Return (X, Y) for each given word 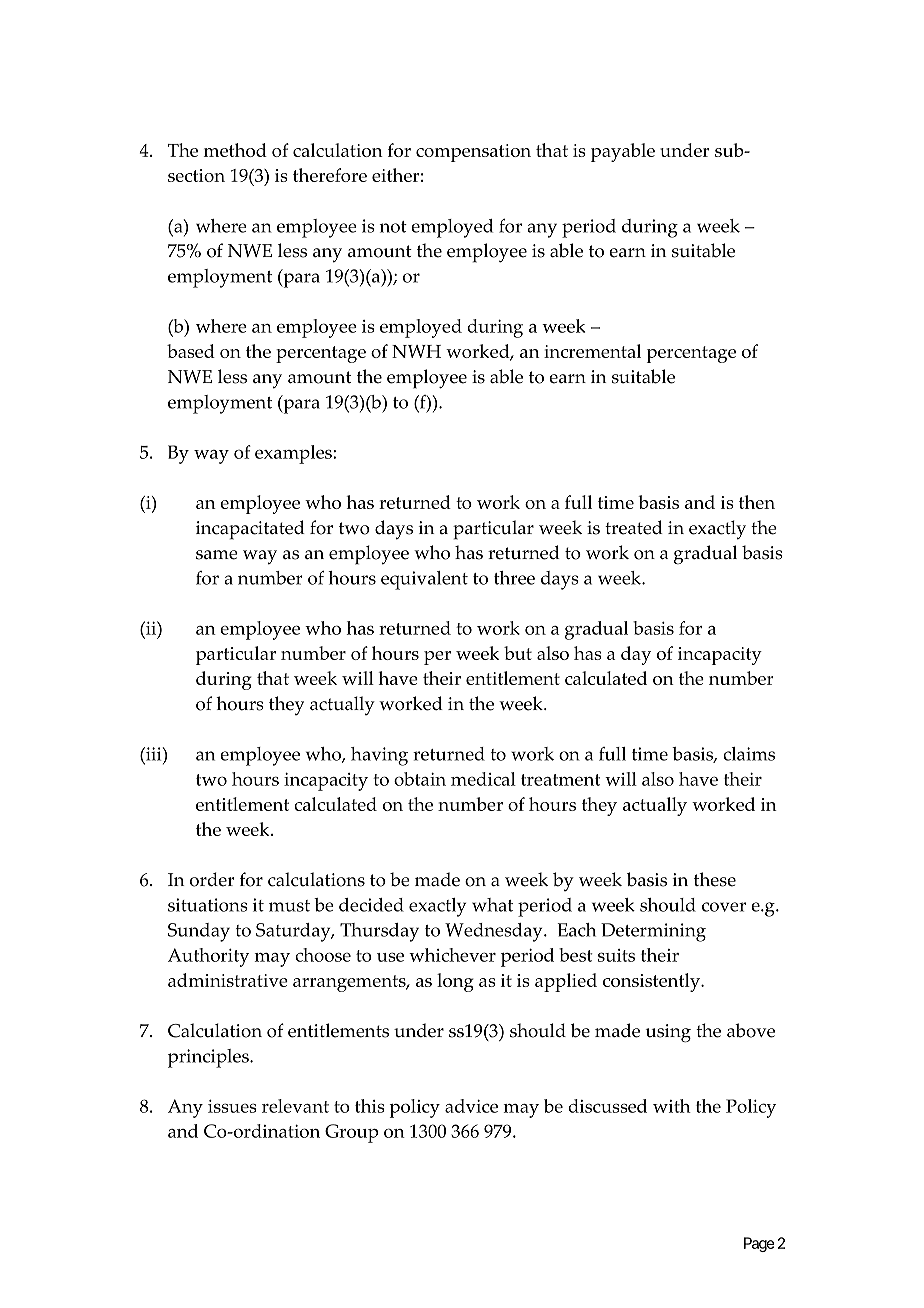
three (514, 578)
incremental (592, 351)
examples (294, 454)
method (235, 150)
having (379, 756)
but (518, 653)
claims (749, 754)
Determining (653, 932)
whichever (452, 955)
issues (232, 1106)
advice (471, 1106)
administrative (228, 980)
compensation (473, 153)
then (757, 502)
